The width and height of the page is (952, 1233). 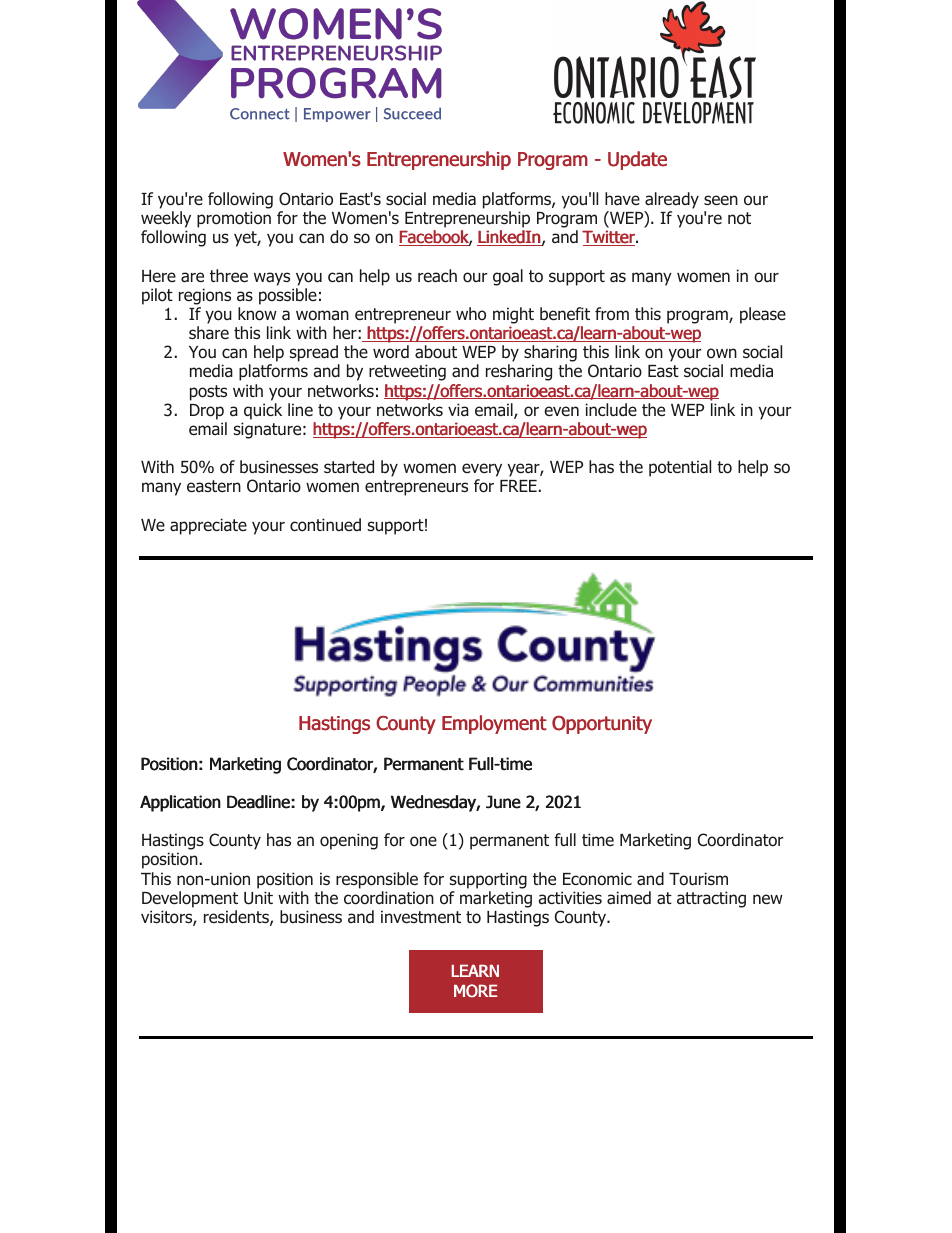 What do you see at coordinates (437, 276) in the page?
I see `reach` at bounding box center [437, 276].
